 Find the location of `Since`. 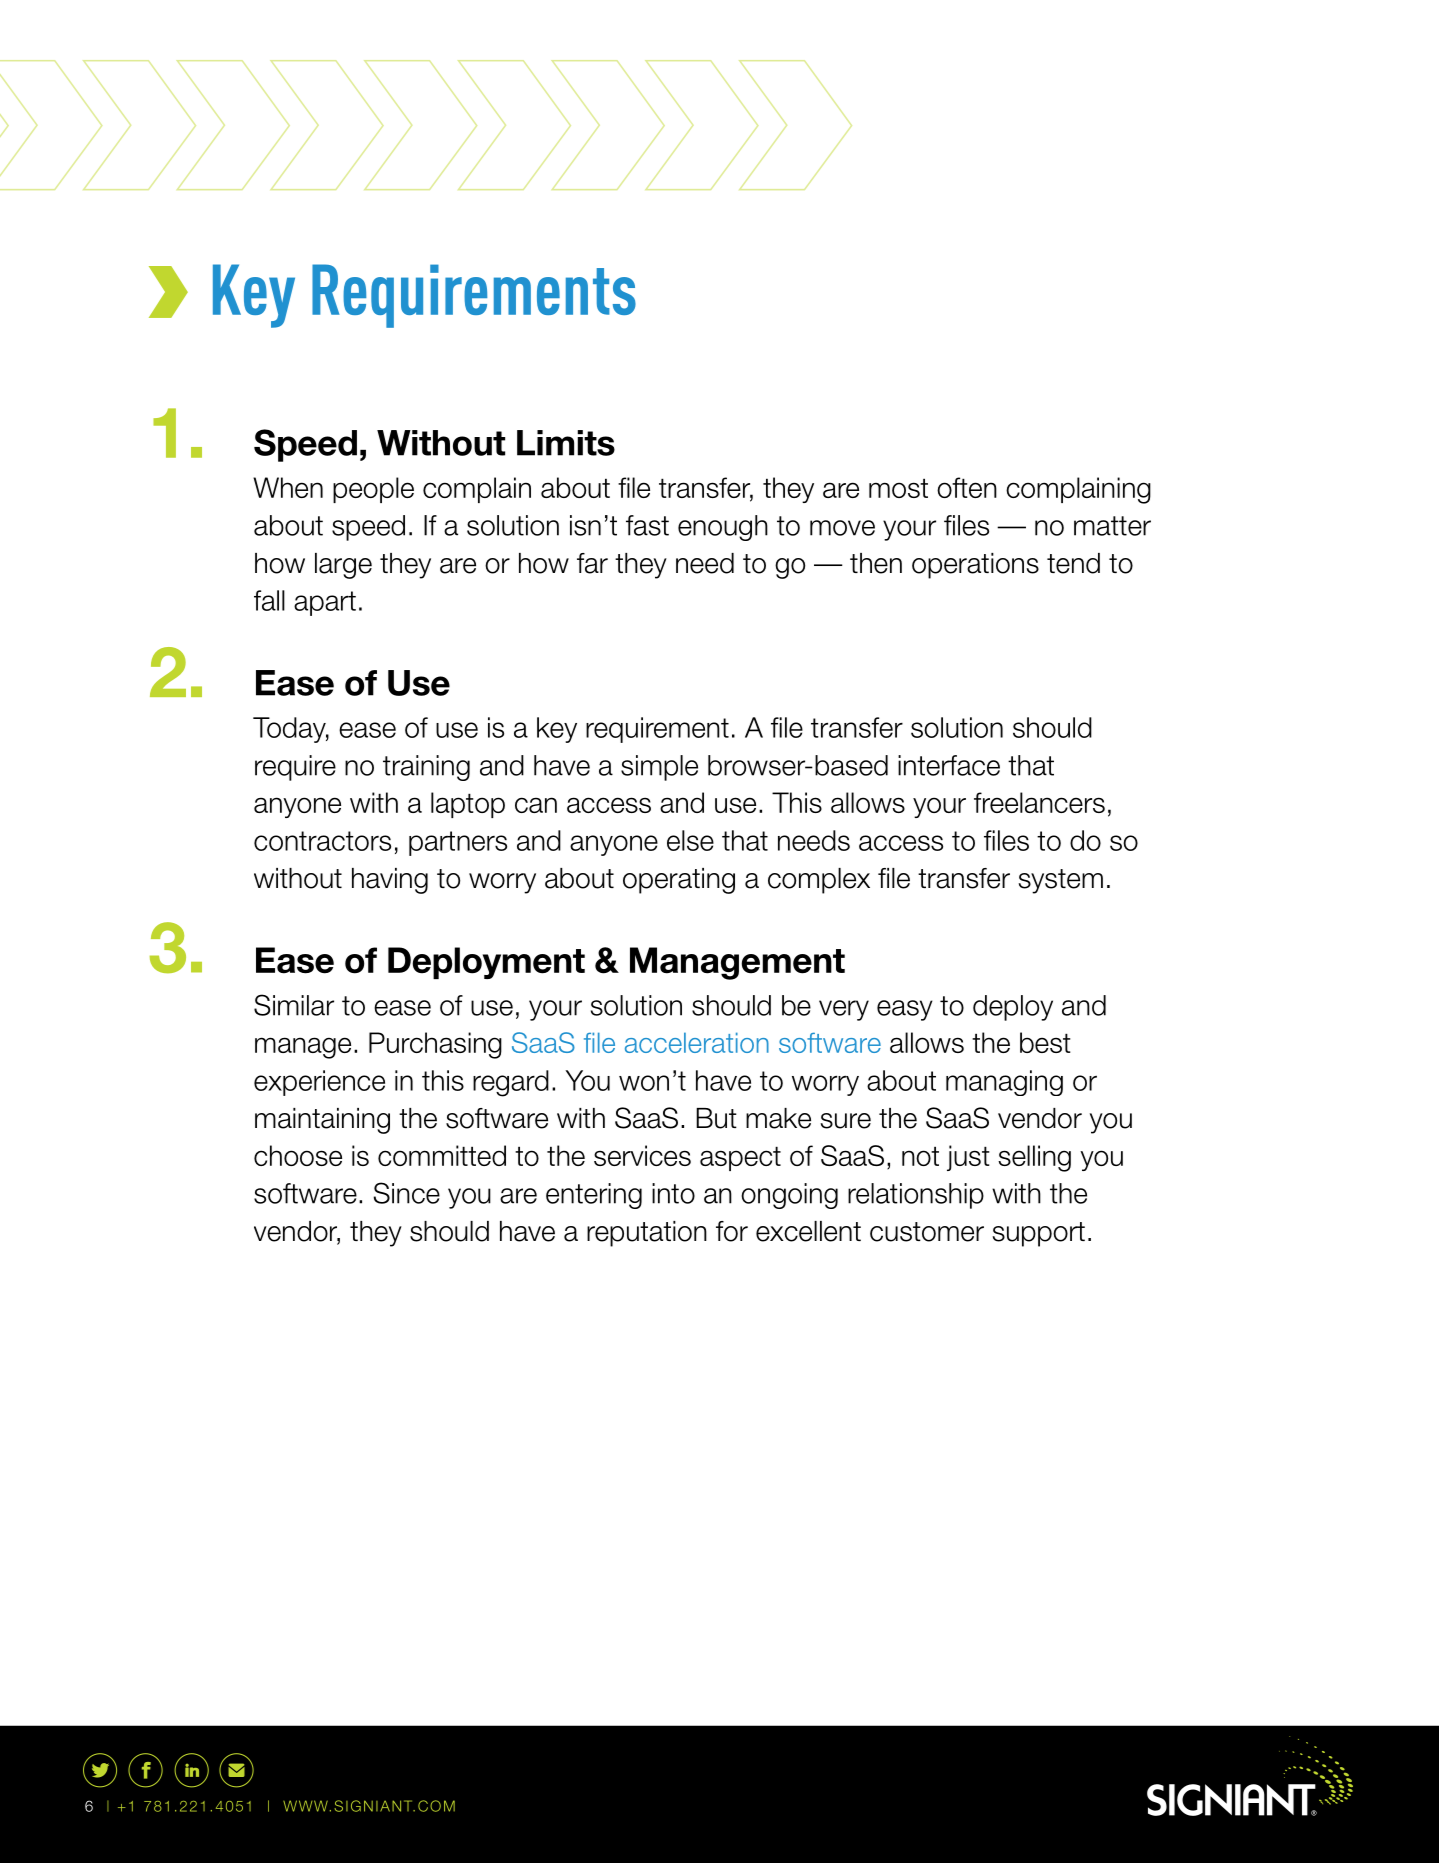

Since is located at coordinates (406, 1193).
